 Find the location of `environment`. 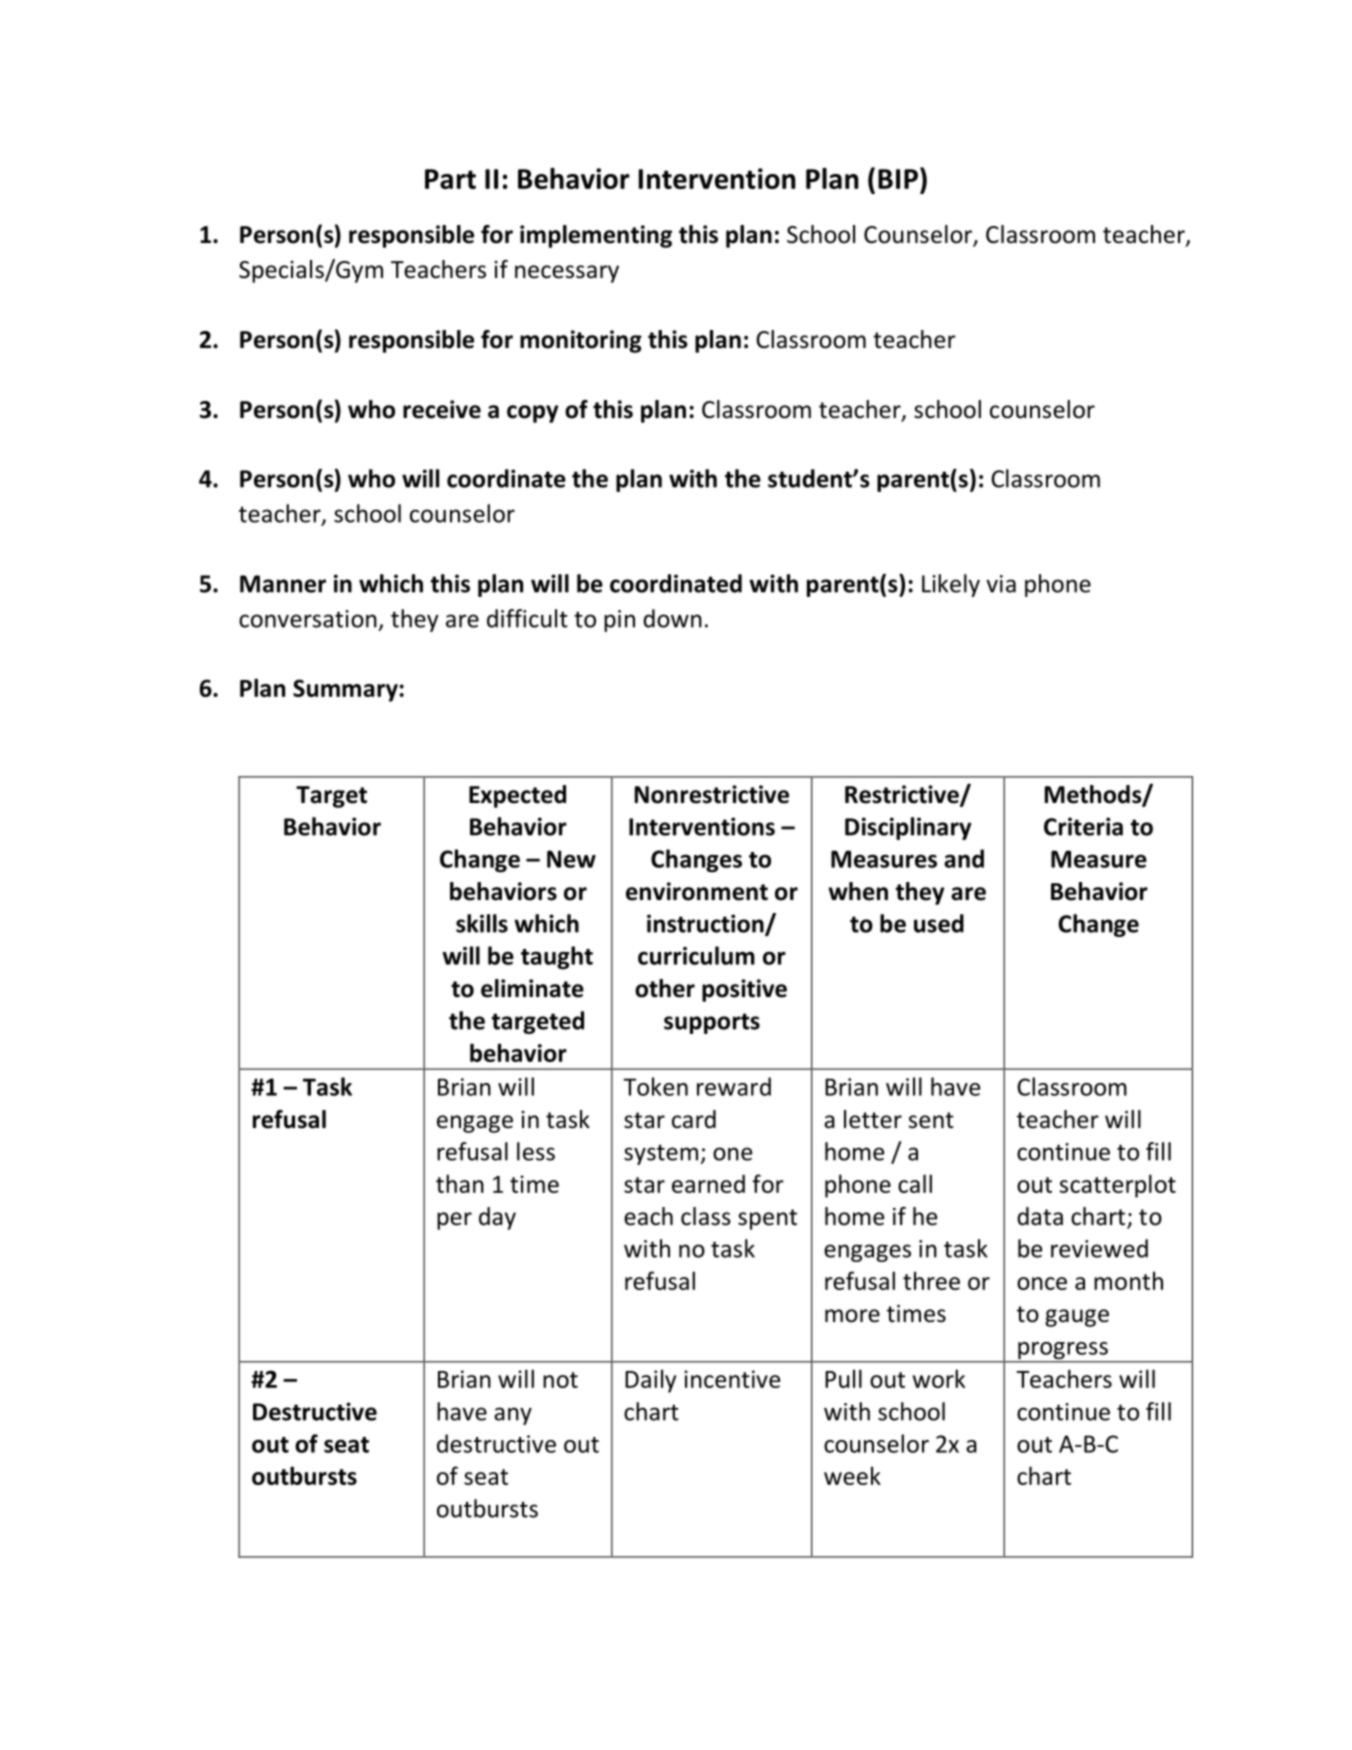

environment is located at coordinates (697, 891).
